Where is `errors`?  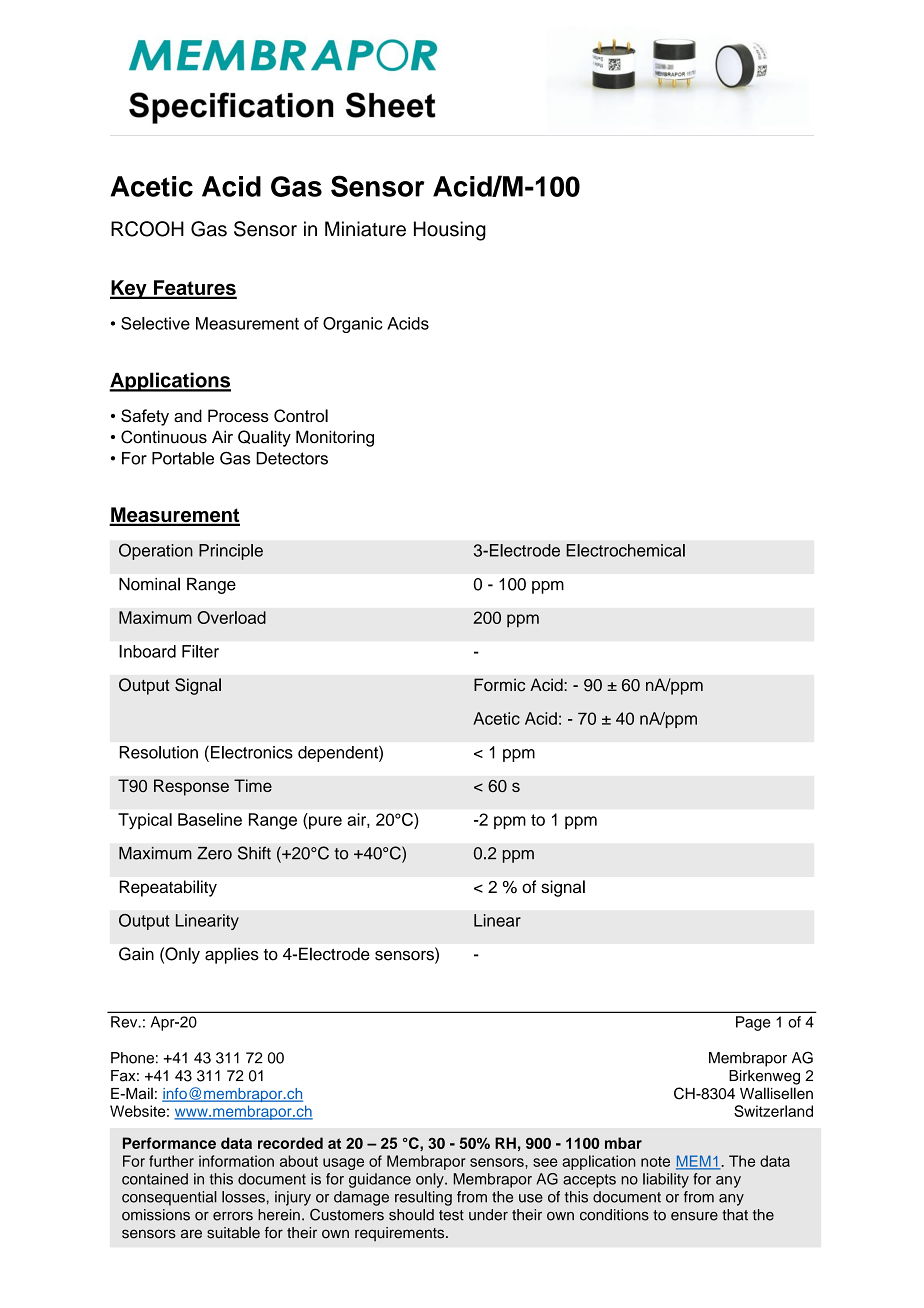
errors is located at coordinates (233, 1216).
